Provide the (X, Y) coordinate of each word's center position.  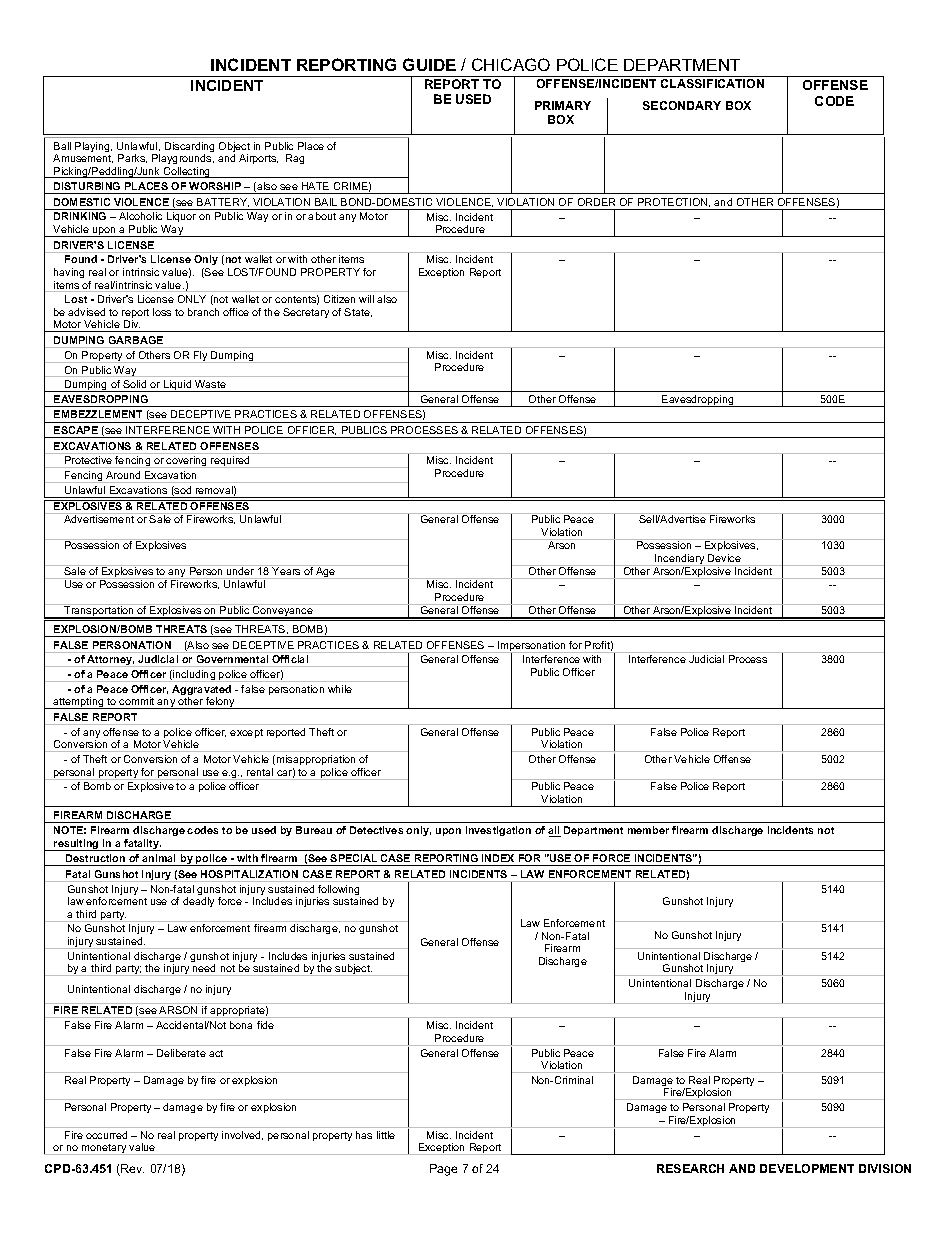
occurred (106, 1135)
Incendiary (680, 560)
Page (443, 1170)
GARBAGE (136, 340)
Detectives (376, 830)
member (648, 830)
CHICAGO (511, 64)
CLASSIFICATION (712, 83)
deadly (198, 902)
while (340, 689)
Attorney (110, 661)
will (366, 299)
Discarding (189, 148)
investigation (498, 831)
